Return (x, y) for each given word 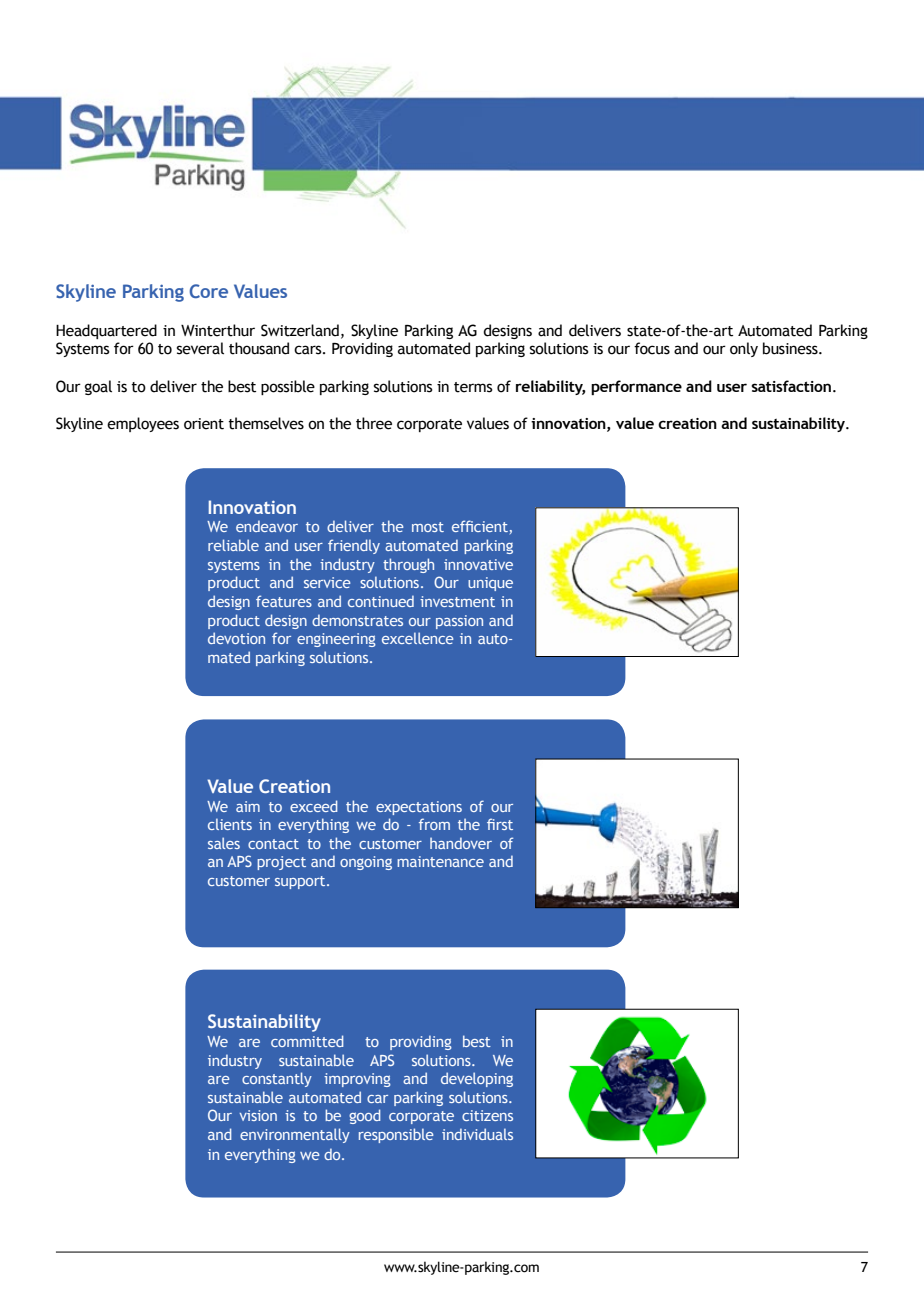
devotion (236, 638)
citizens (487, 1115)
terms (473, 387)
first (500, 824)
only (744, 349)
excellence (418, 638)
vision (258, 1115)
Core (209, 291)
